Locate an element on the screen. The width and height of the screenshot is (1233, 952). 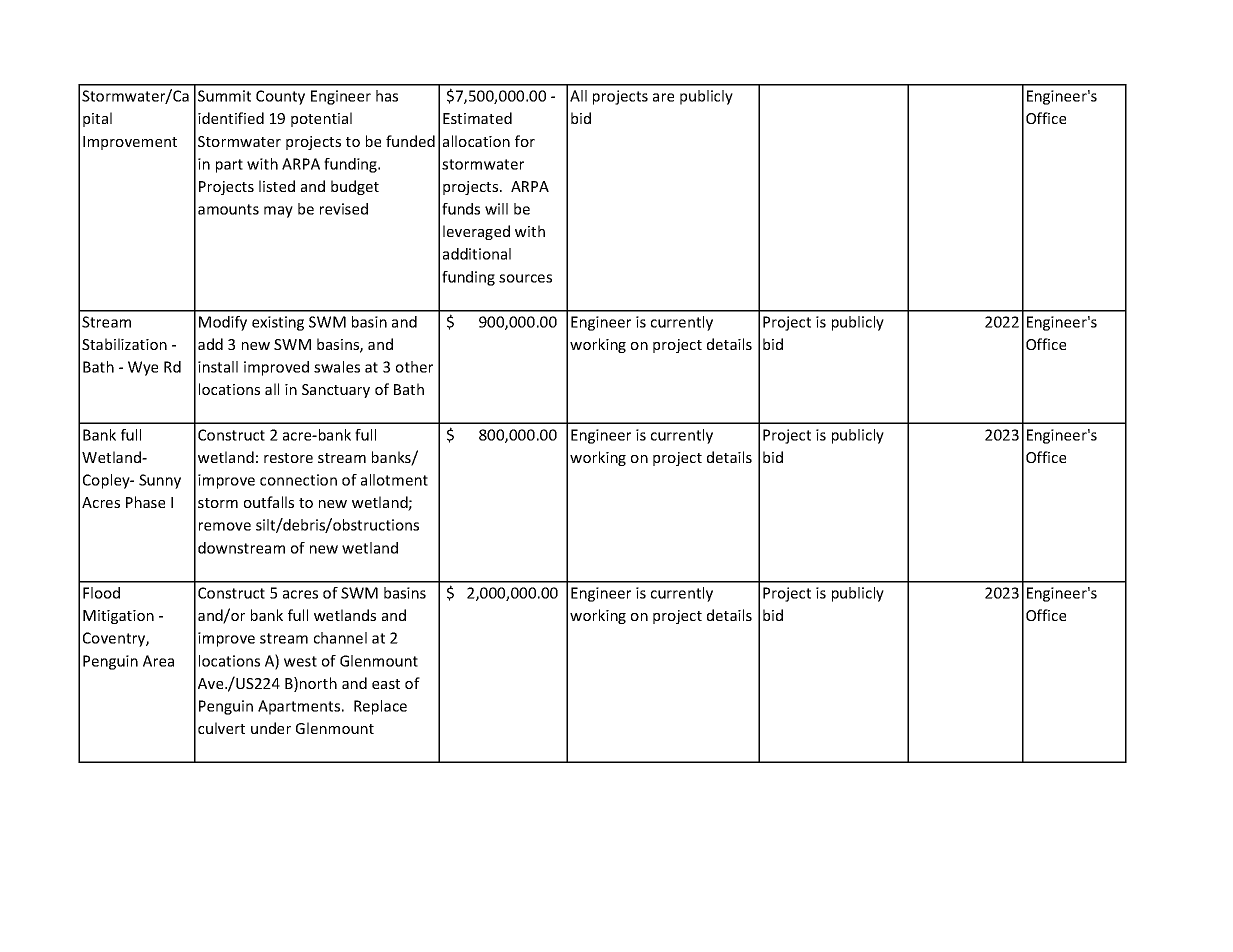
potential is located at coordinates (321, 119).
